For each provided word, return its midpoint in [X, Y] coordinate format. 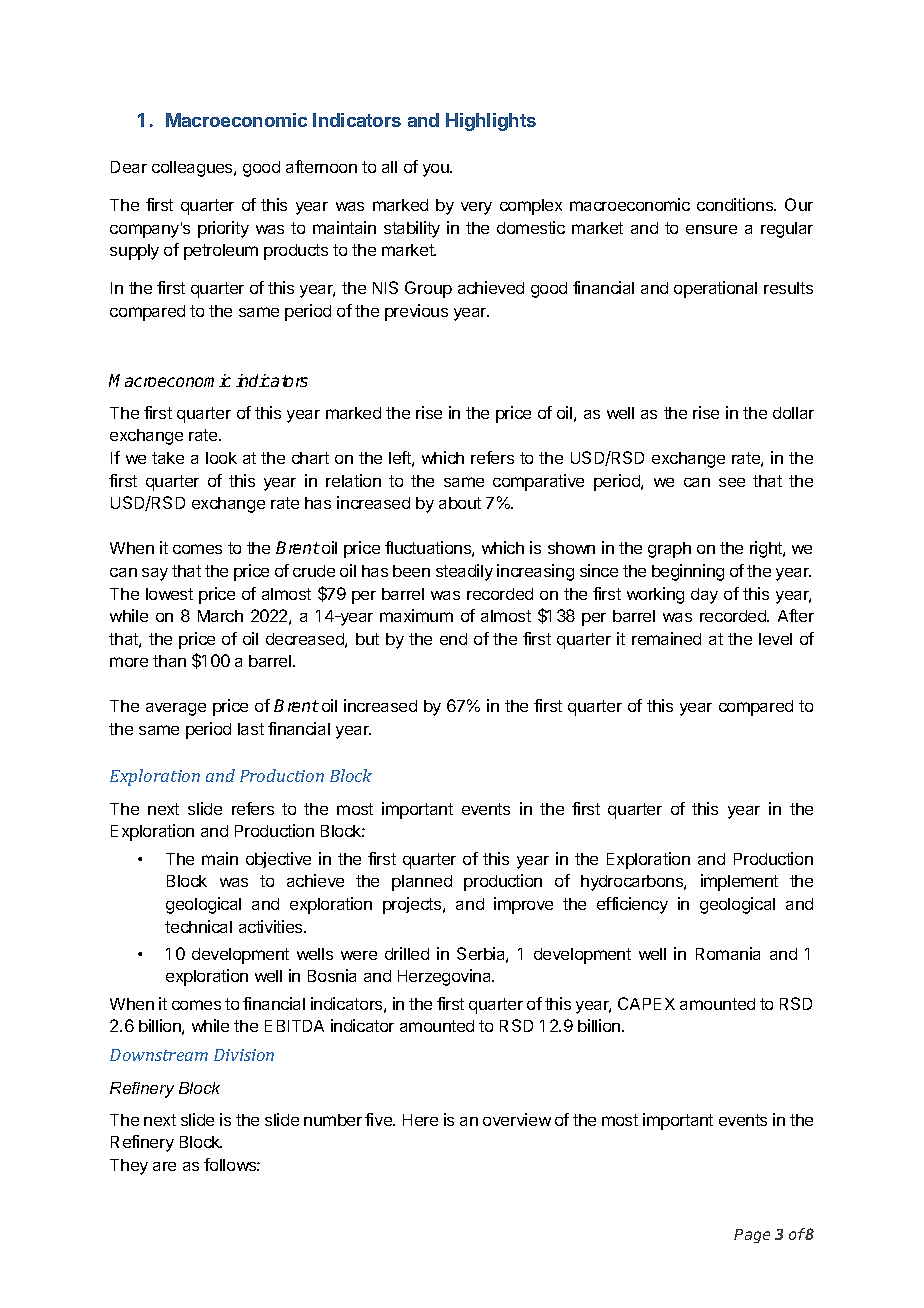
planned [422, 883]
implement [739, 882]
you [437, 170]
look [221, 458]
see [732, 482]
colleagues [193, 169]
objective [278, 860]
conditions [736, 204]
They [129, 1167]
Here [420, 1120]
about [460, 503]
